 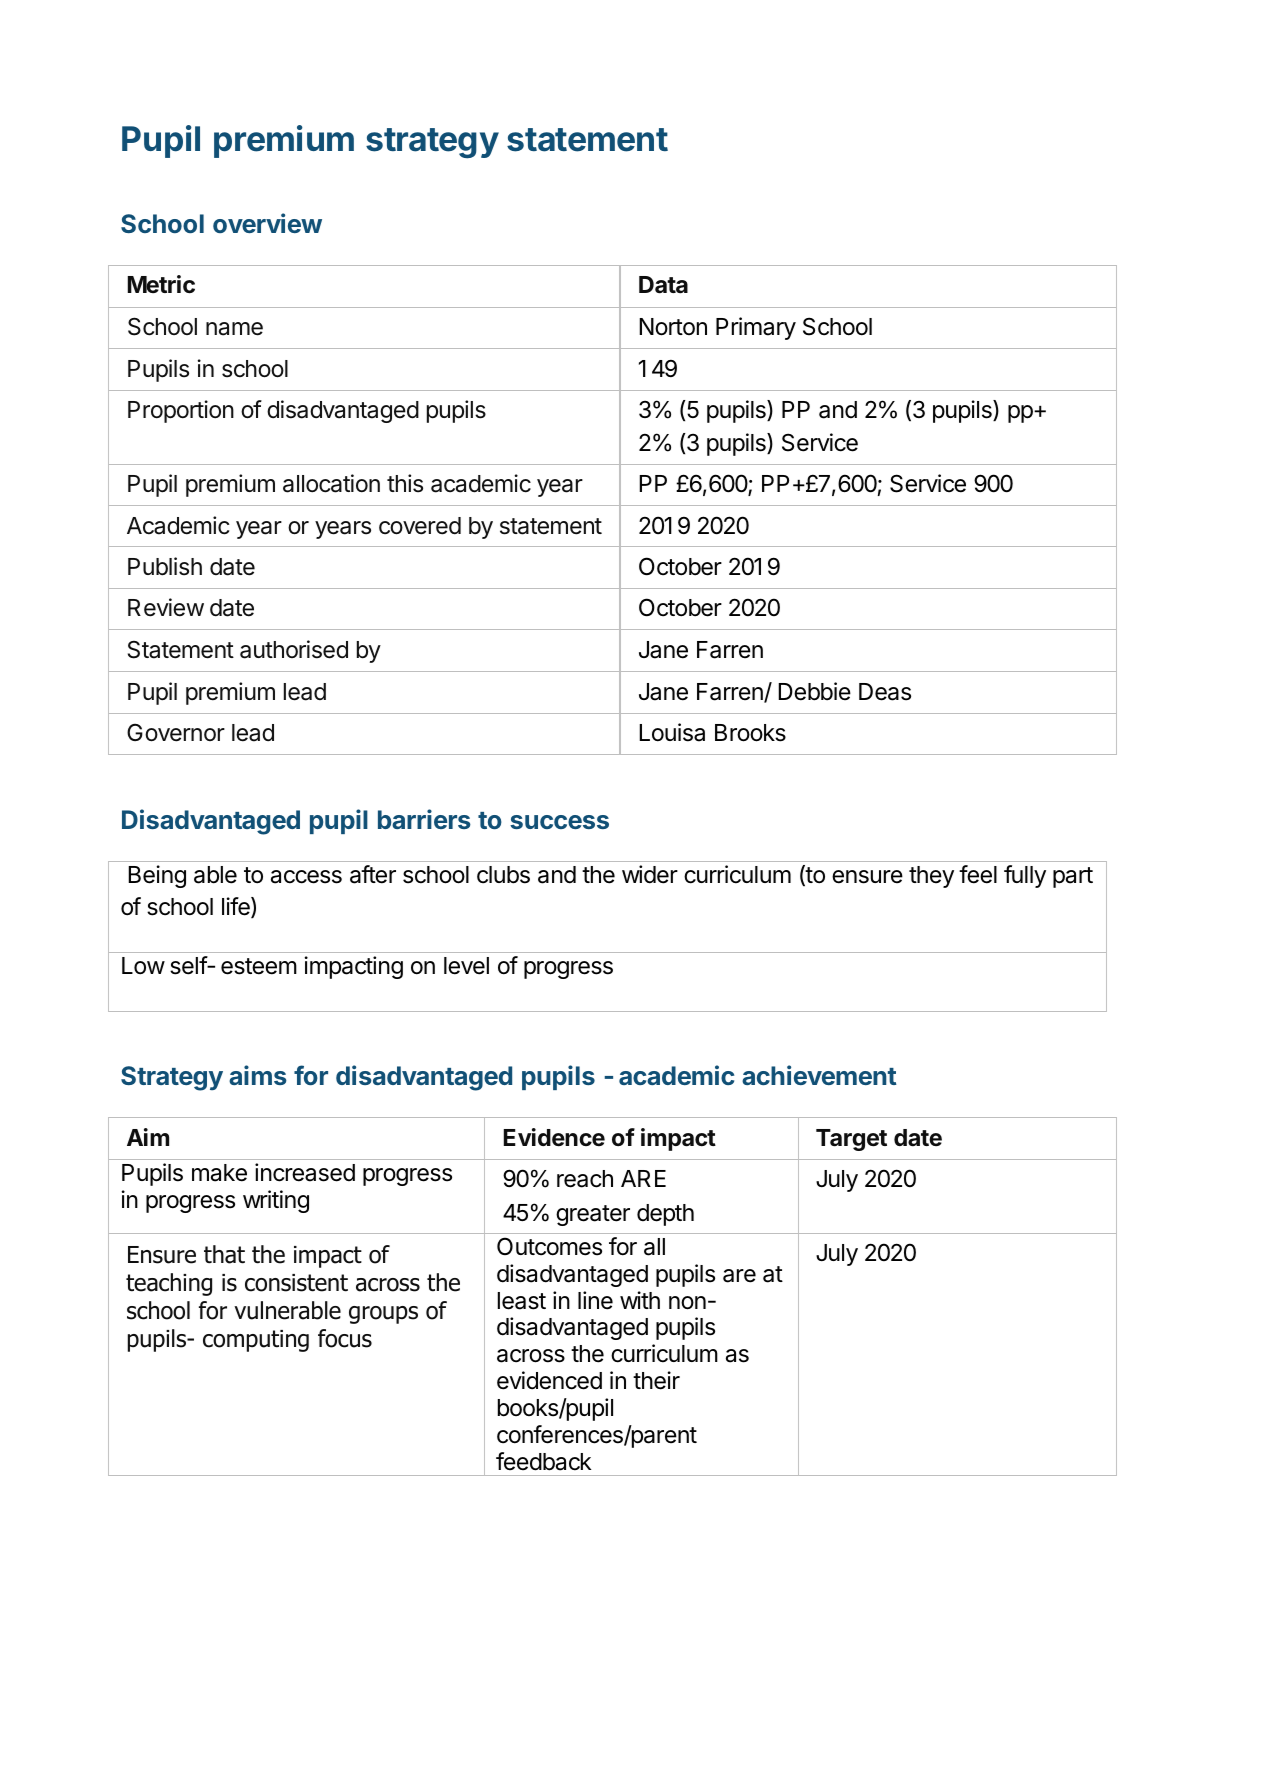 I want to click on access, so click(x=306, y=877).
